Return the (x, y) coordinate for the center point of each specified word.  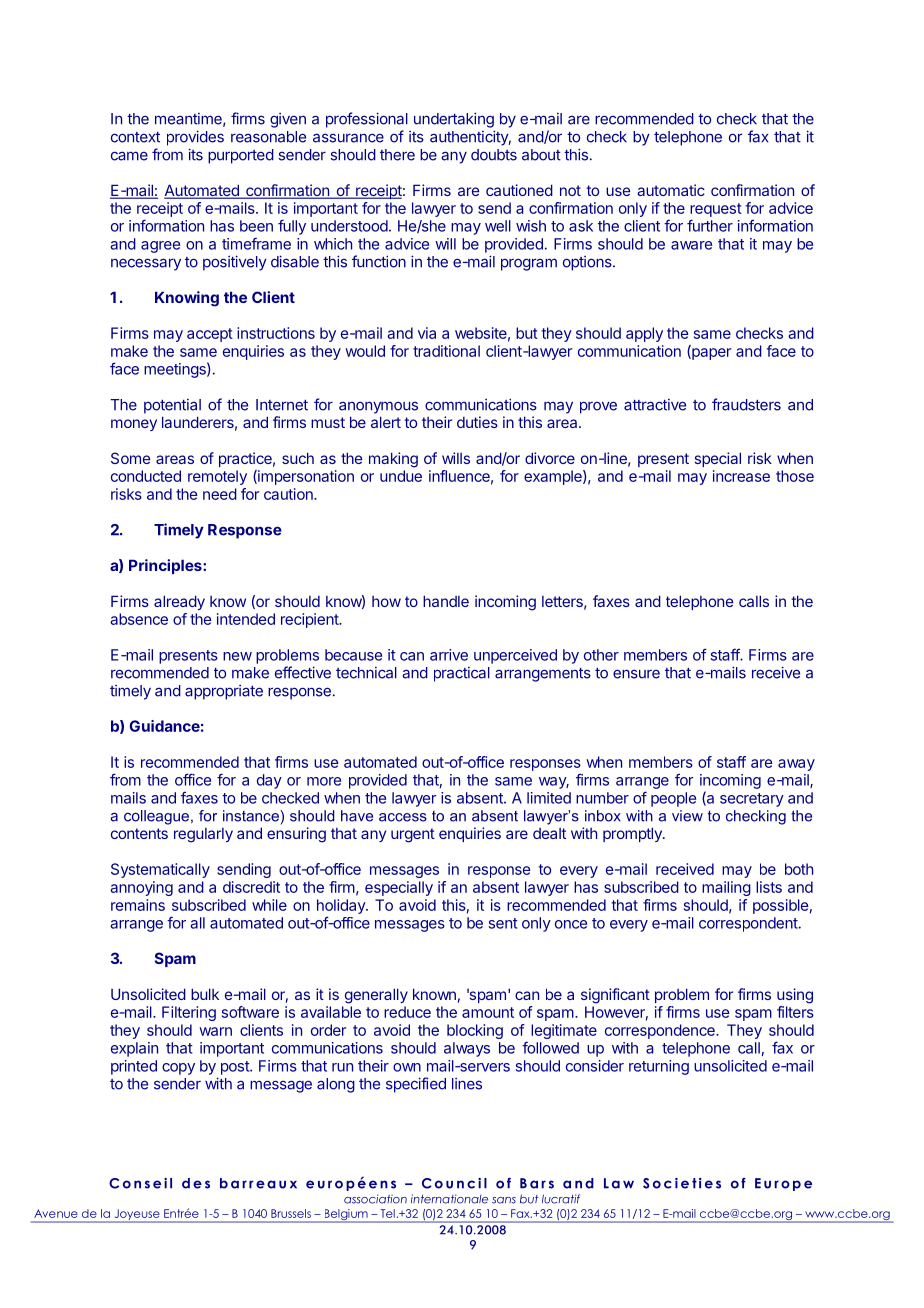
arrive (449, 655)
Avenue (56, 1213)
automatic (671, 190)
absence (139, 619)
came (129, 156)
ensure (636, 674)
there (397, 155)
